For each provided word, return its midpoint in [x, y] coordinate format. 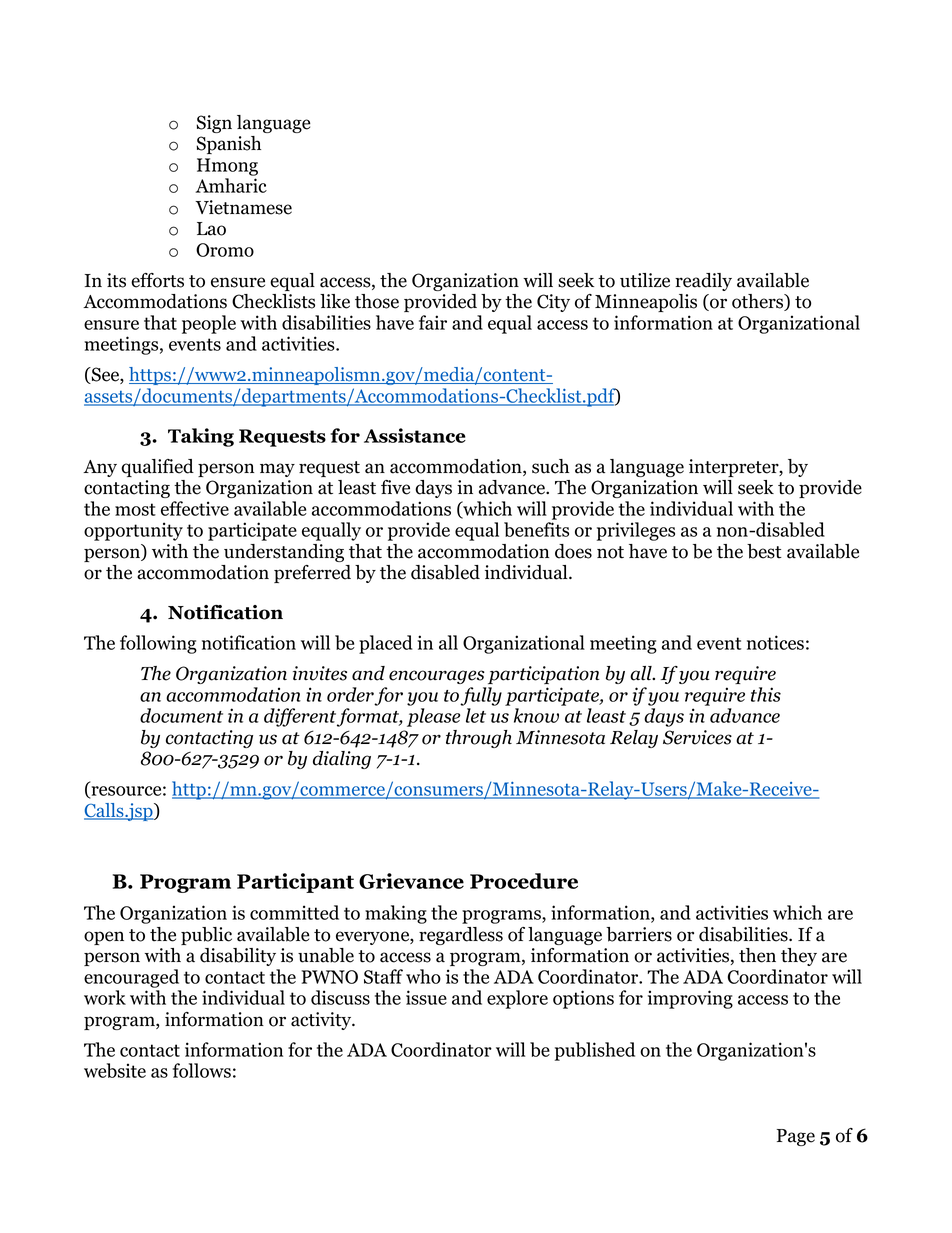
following [158, 644]
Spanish [228, 145]
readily [703, 282]
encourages [437, 677]
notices [775, 642]
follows [202, 1070]
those [377, 301]
